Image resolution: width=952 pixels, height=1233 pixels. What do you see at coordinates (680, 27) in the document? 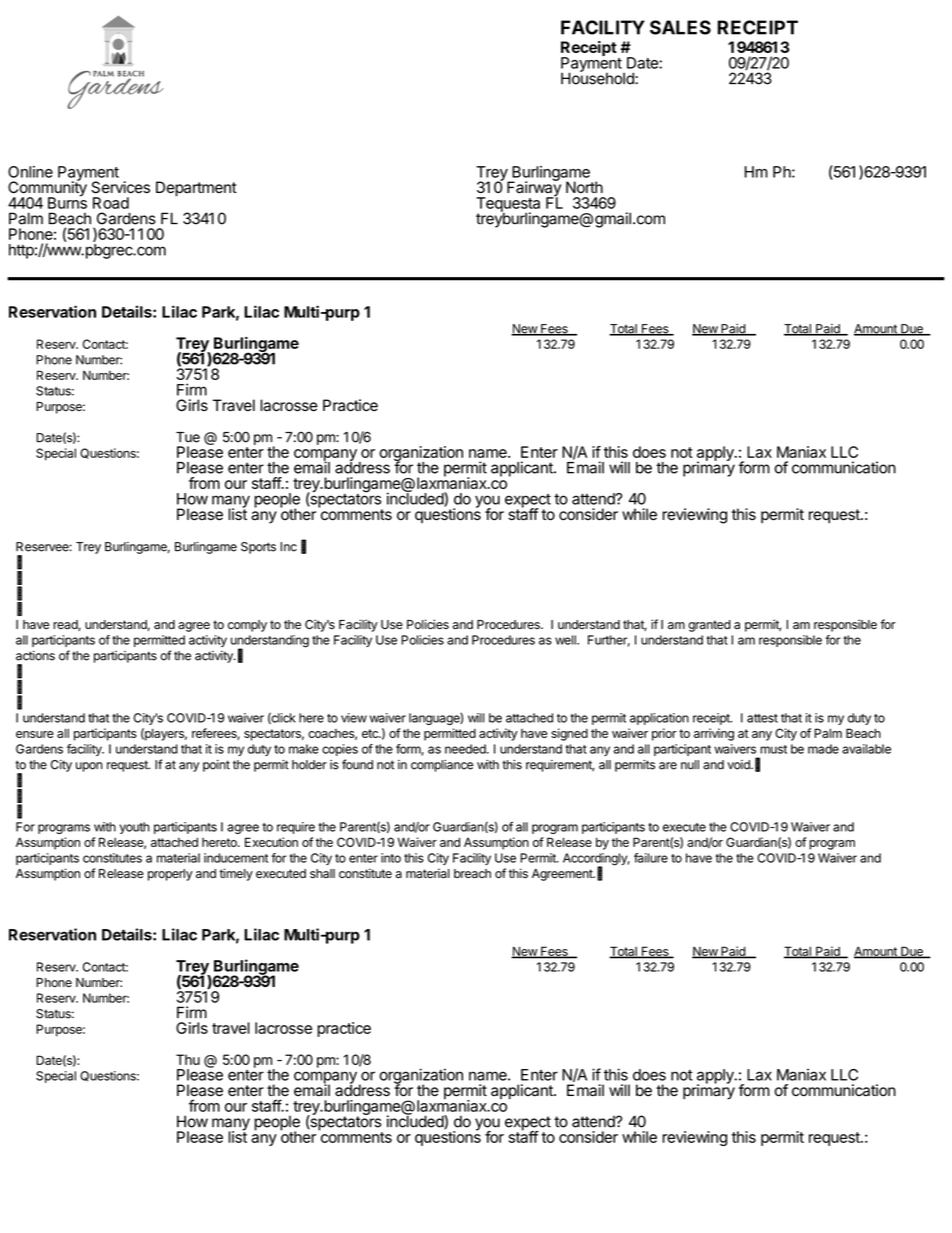
I see `SALES` at bounding box center [680, 27].
